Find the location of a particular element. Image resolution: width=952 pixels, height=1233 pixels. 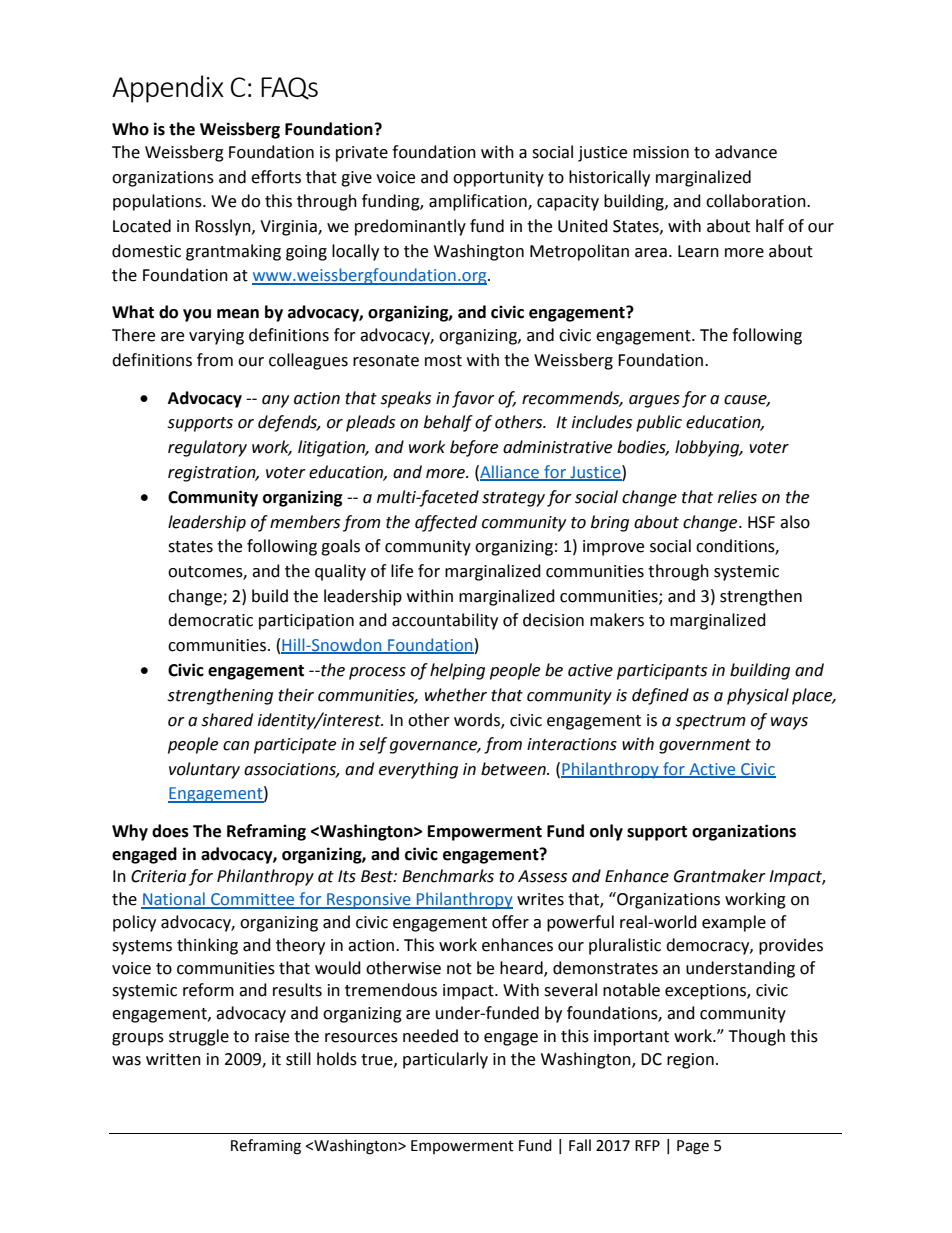

particularly is located at coordinates (445, 1060).
